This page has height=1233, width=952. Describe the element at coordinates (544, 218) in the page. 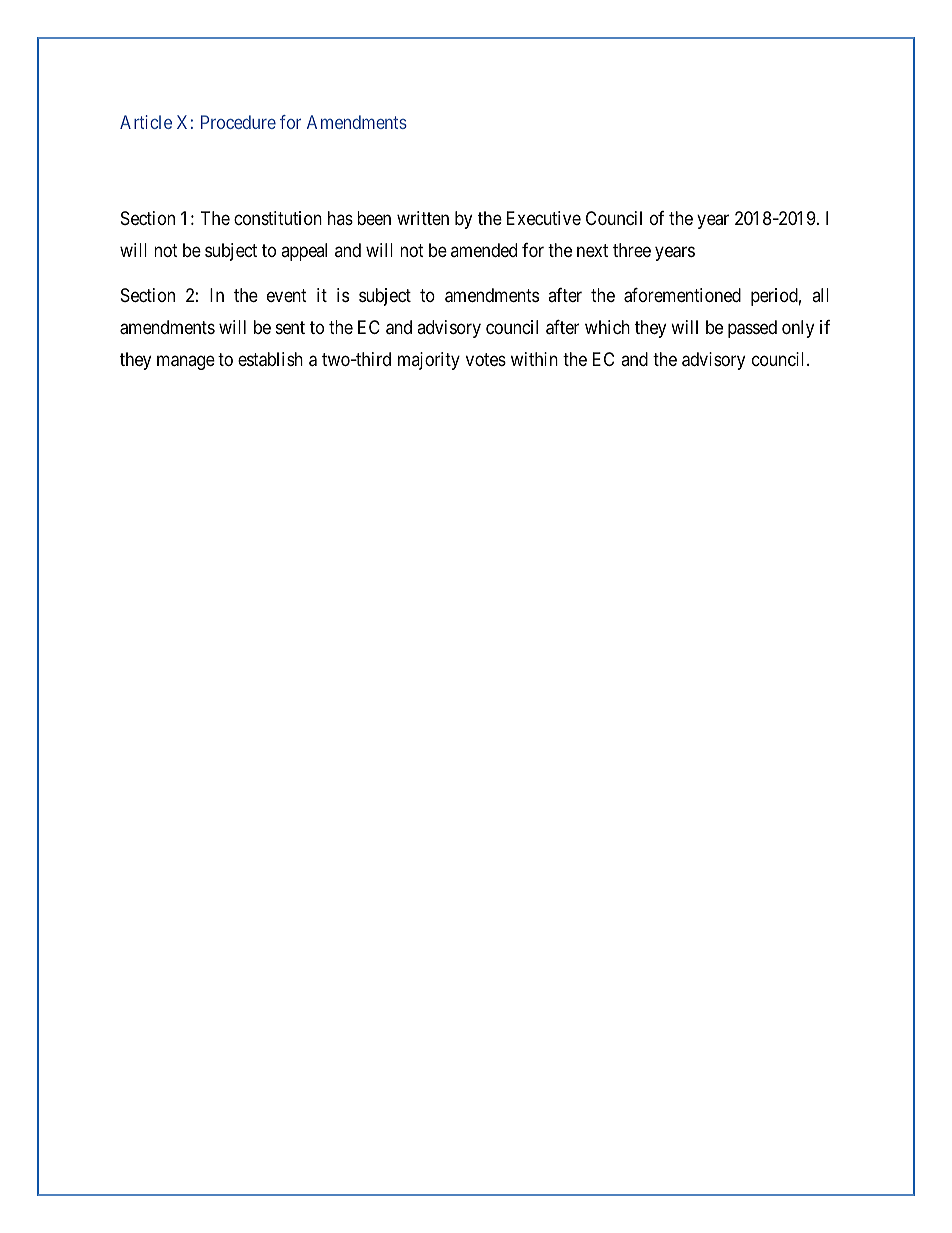

I see `Executive` at that location.
